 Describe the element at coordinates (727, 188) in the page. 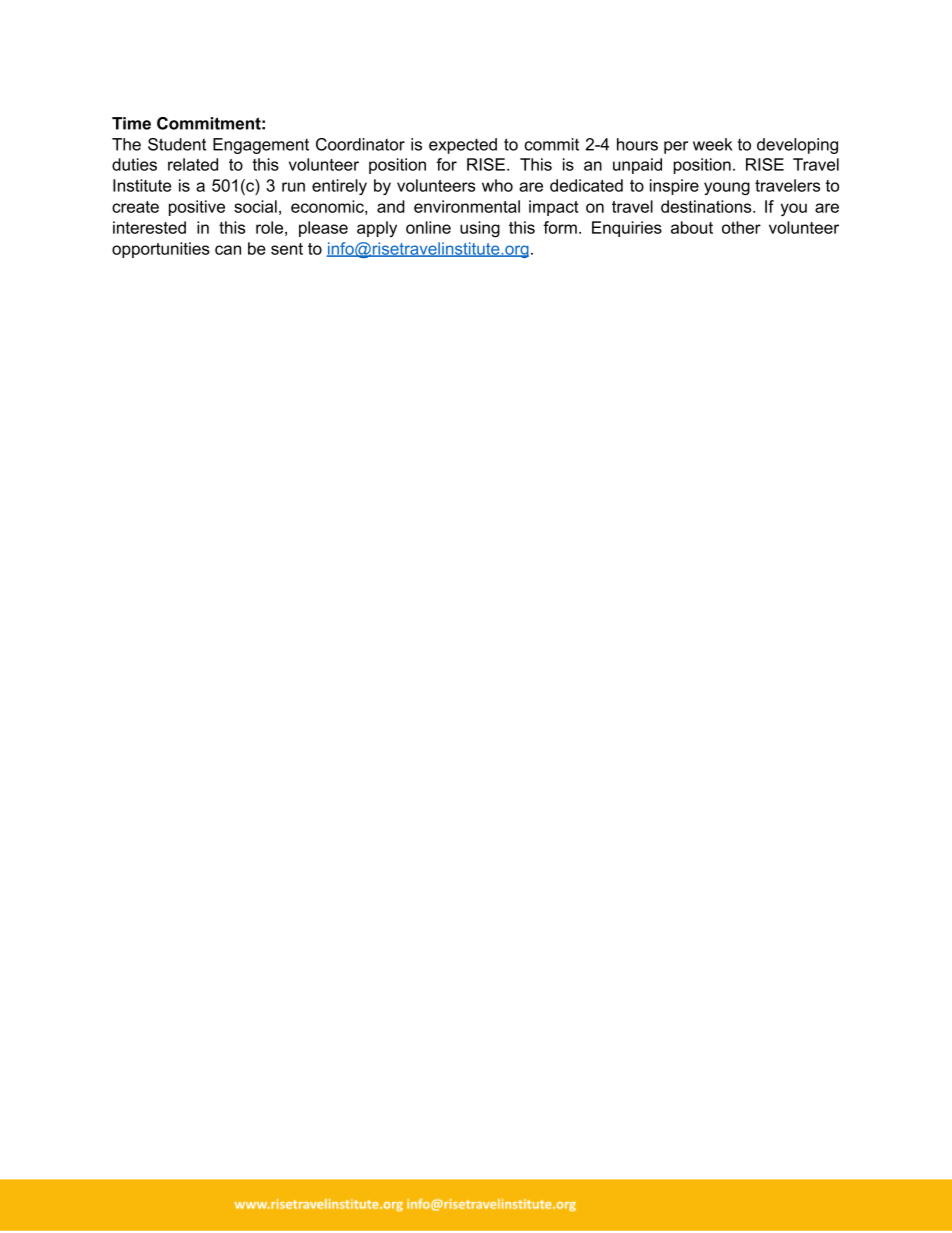

I see `young` at that location.
